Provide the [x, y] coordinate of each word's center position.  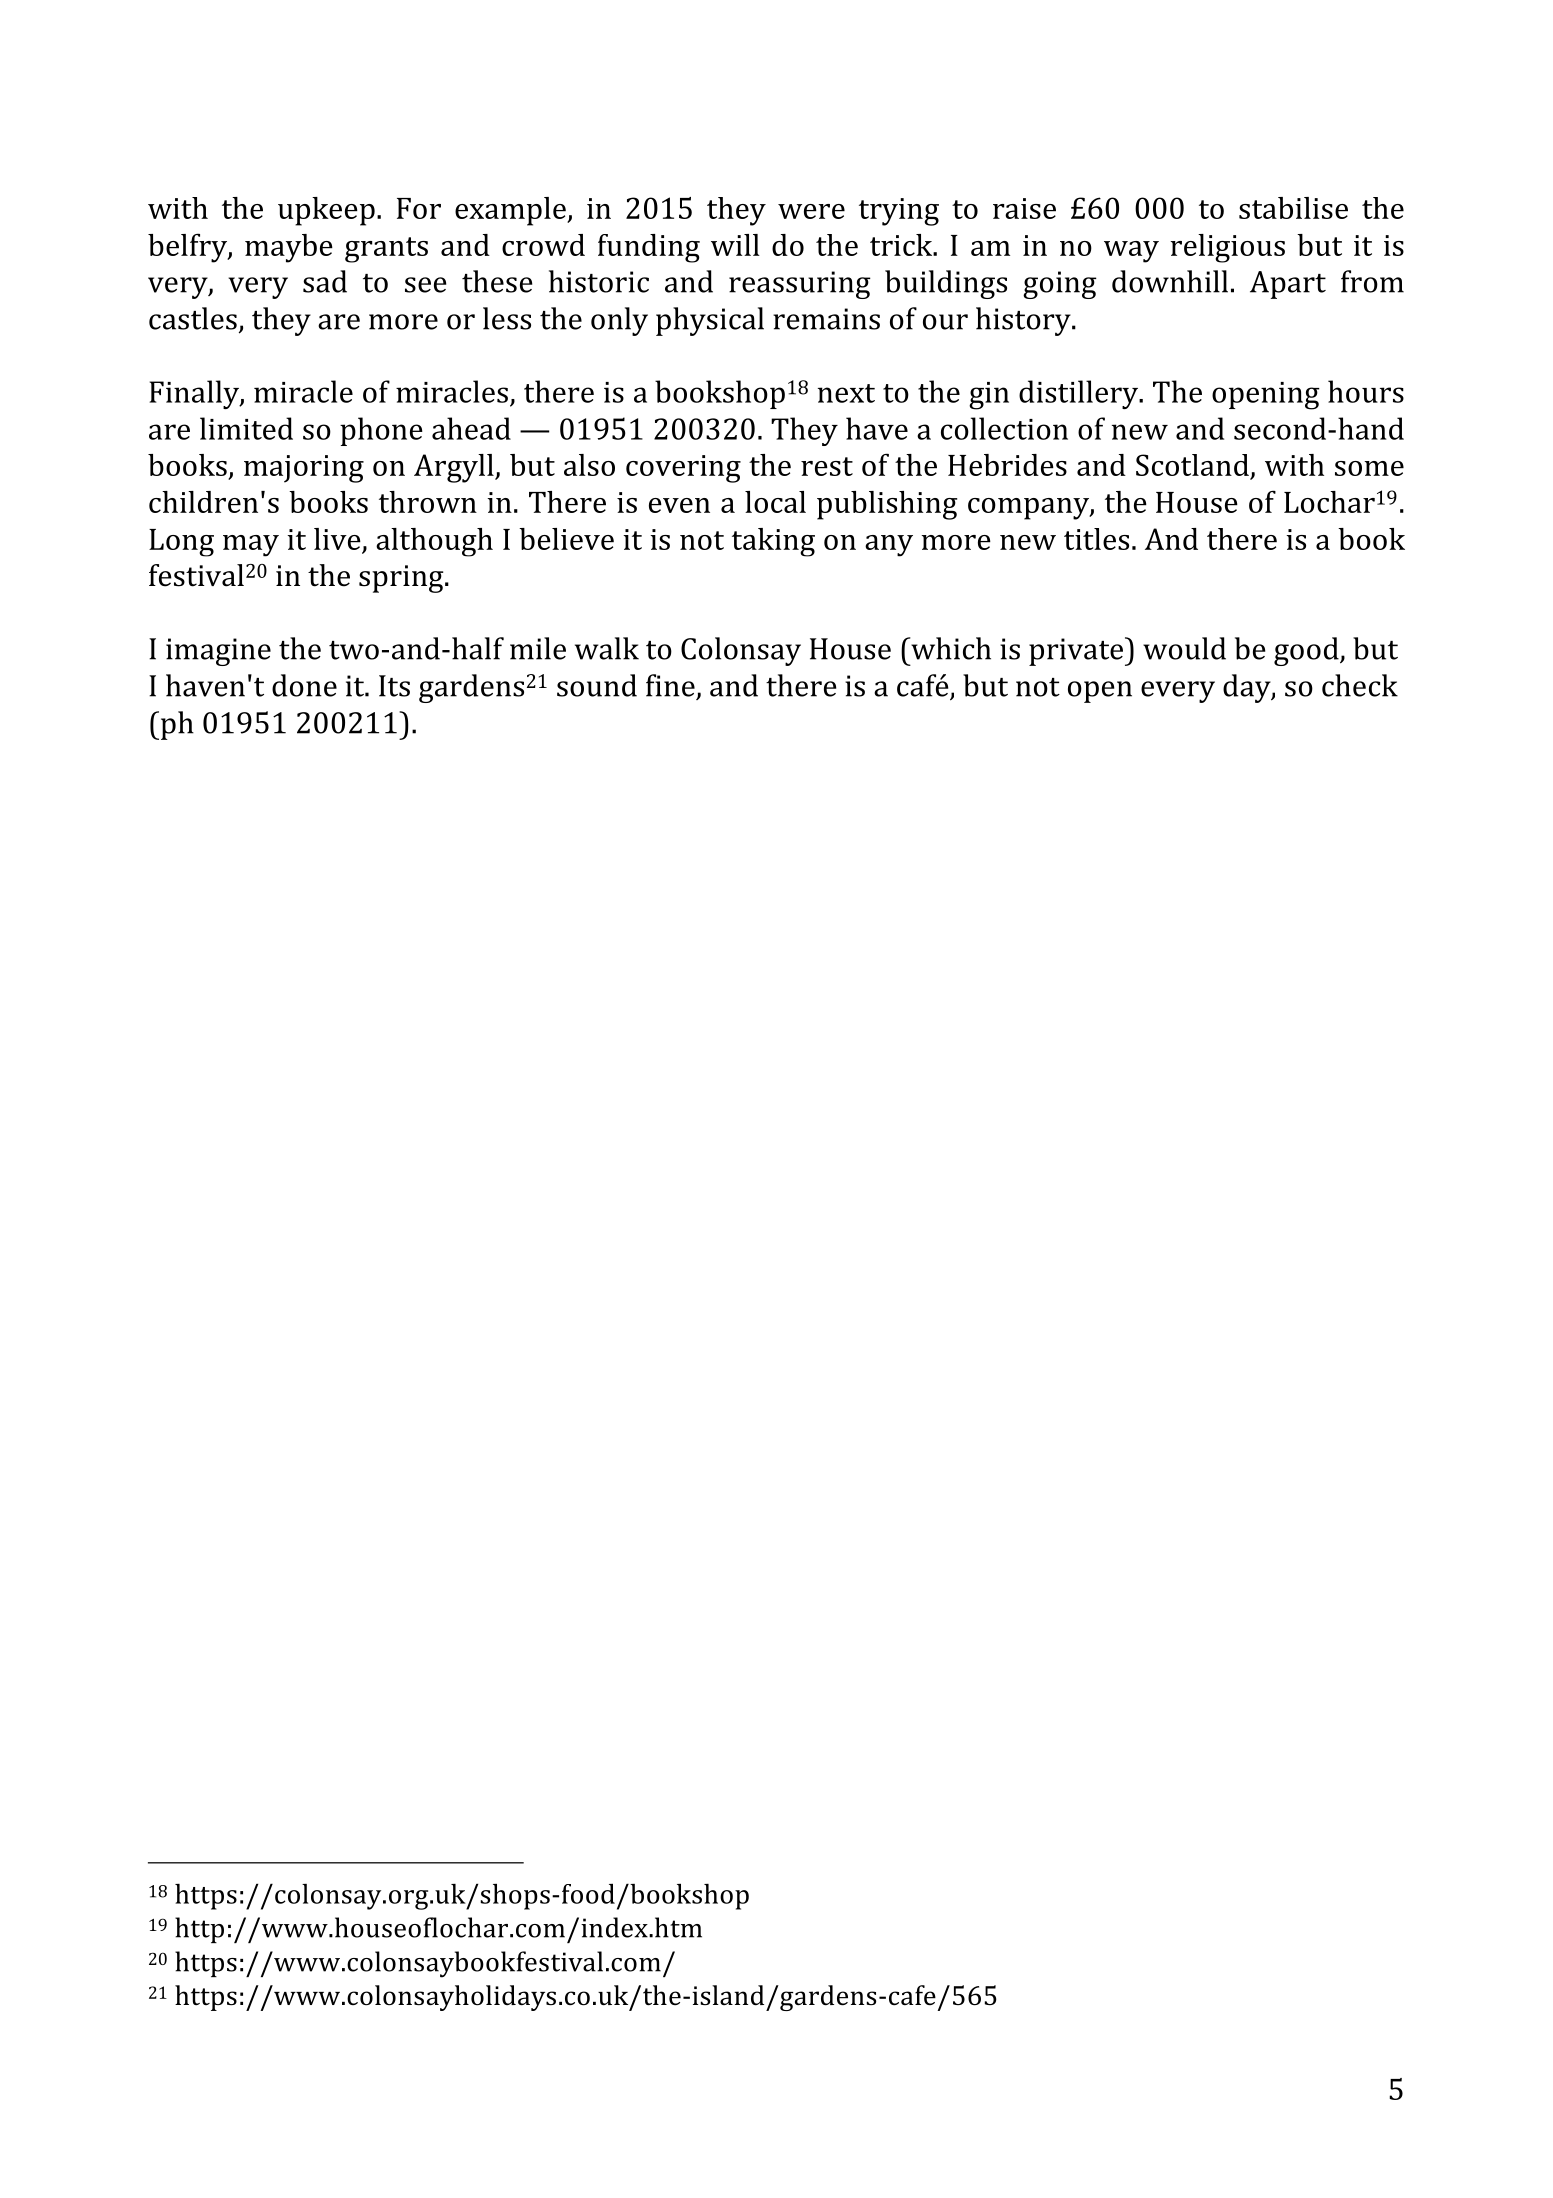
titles [1096, 539]
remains [826, 319]
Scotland [1192, 465]
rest [827, 466]
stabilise [1293, 208]
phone [381, 431]
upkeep [326, 211]
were [811, 211]
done [304, 685]
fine [670, 685]
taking [773, 542]
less [507, 318]
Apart [1288, 285]
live [337, 539]
